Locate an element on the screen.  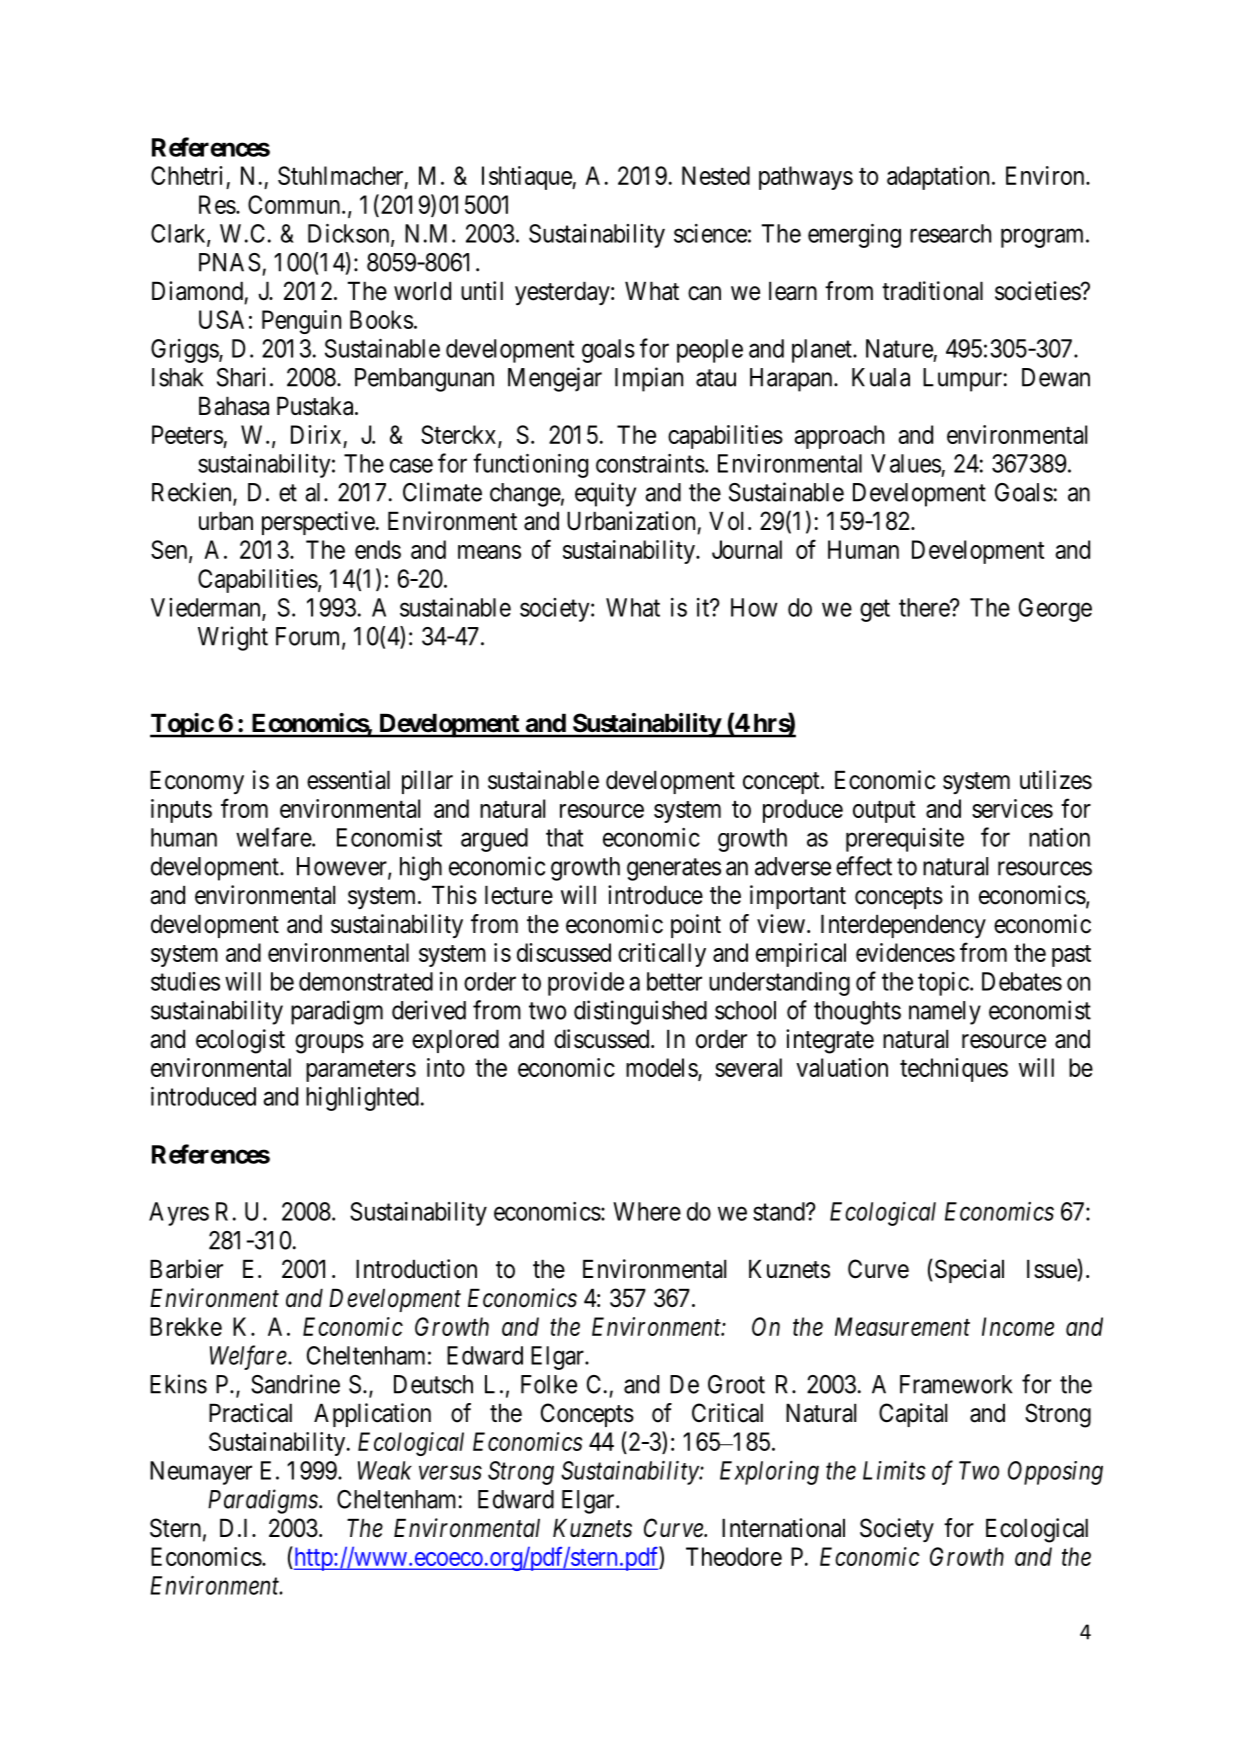
Commun is located at coordinates (295, 204).
